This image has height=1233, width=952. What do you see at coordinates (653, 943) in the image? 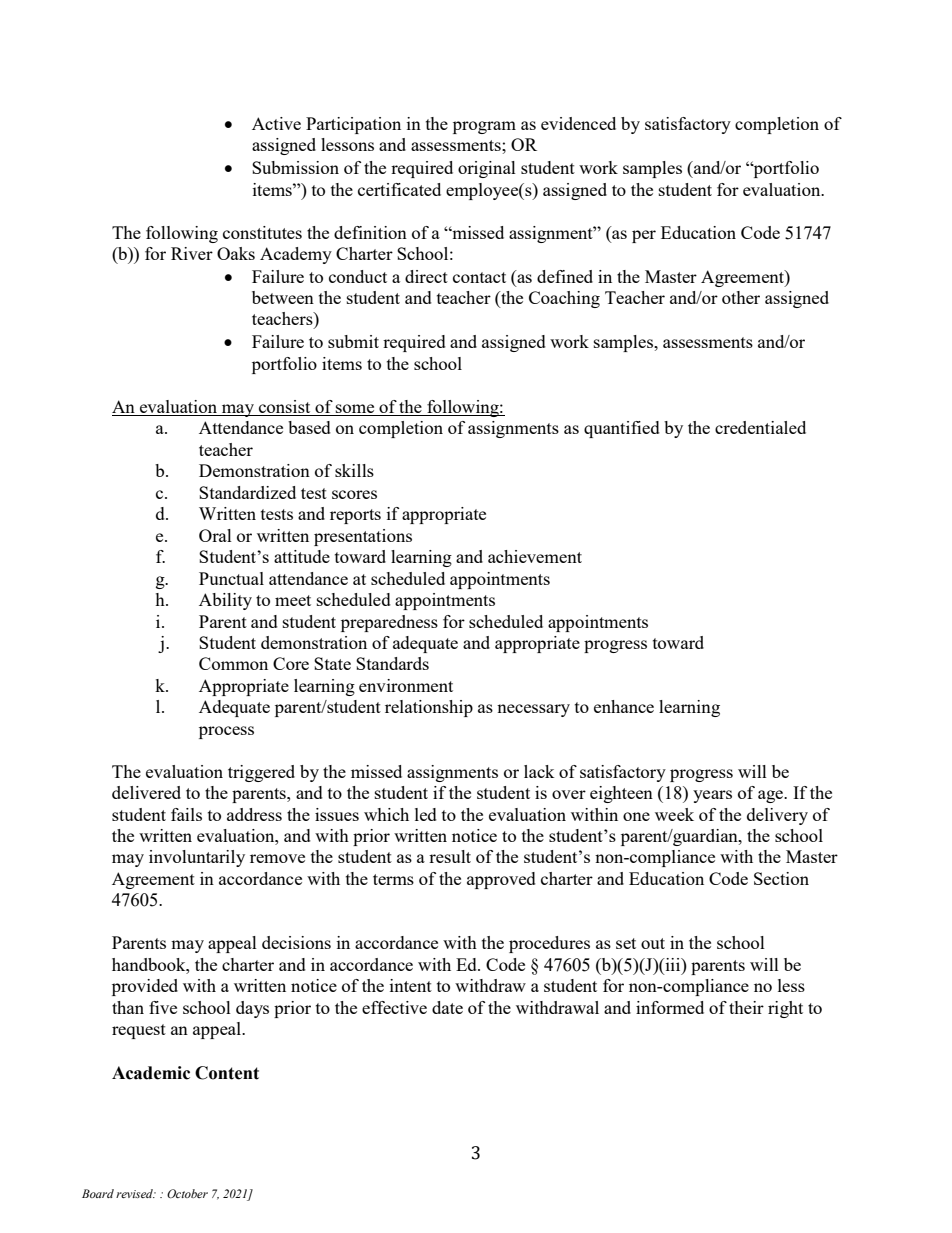
I see `out` at bounding box center [653, 943].
